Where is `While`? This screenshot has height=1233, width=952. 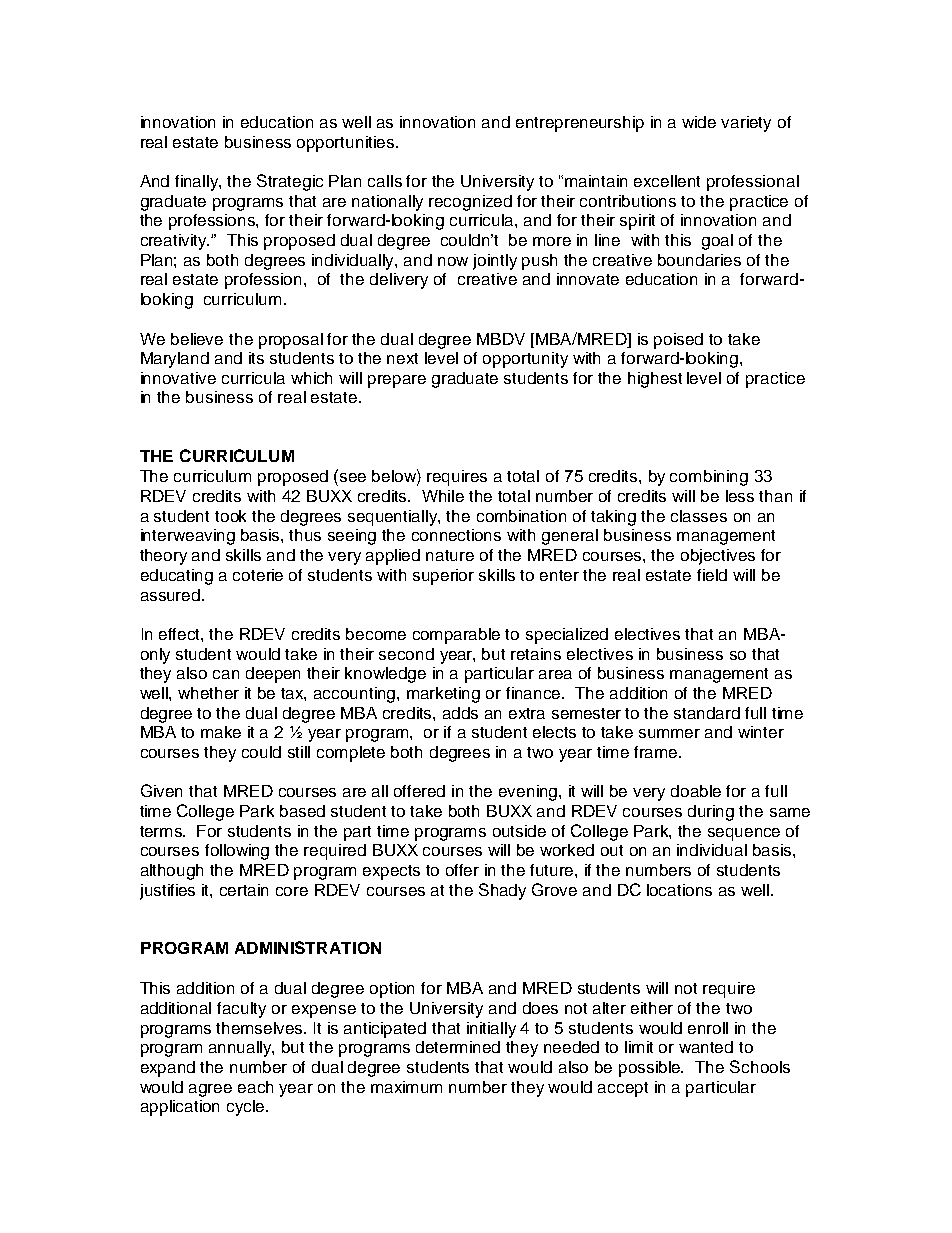
While is located at coordinates (443, 496).
